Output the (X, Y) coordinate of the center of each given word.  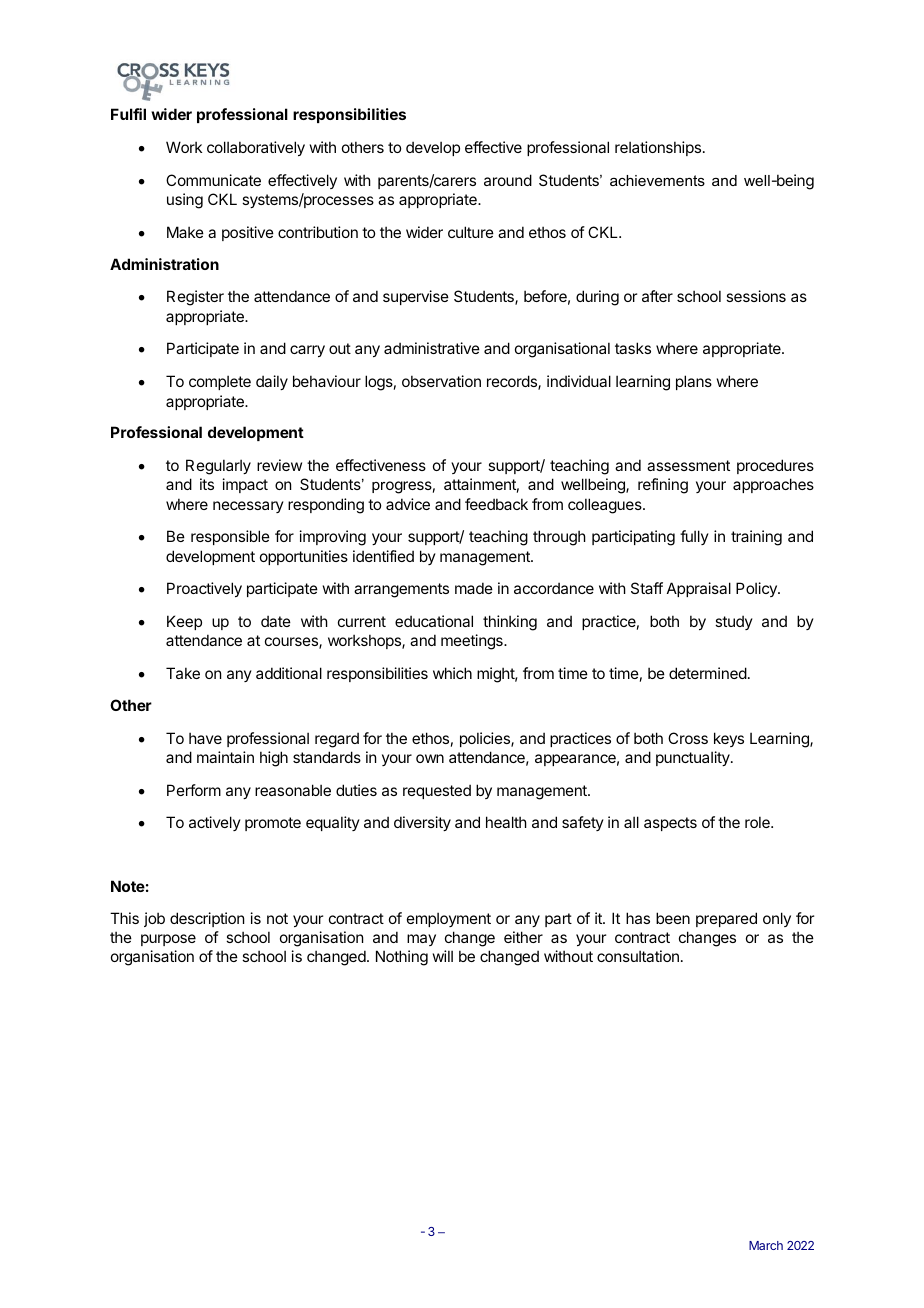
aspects (670, 824)
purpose (168, 940)
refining (663, 486)
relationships (658, 148)
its (207, 484)
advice (408, 504)
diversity (422, 823)
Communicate (213, 180)
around (508, 180)
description (207, 919)
